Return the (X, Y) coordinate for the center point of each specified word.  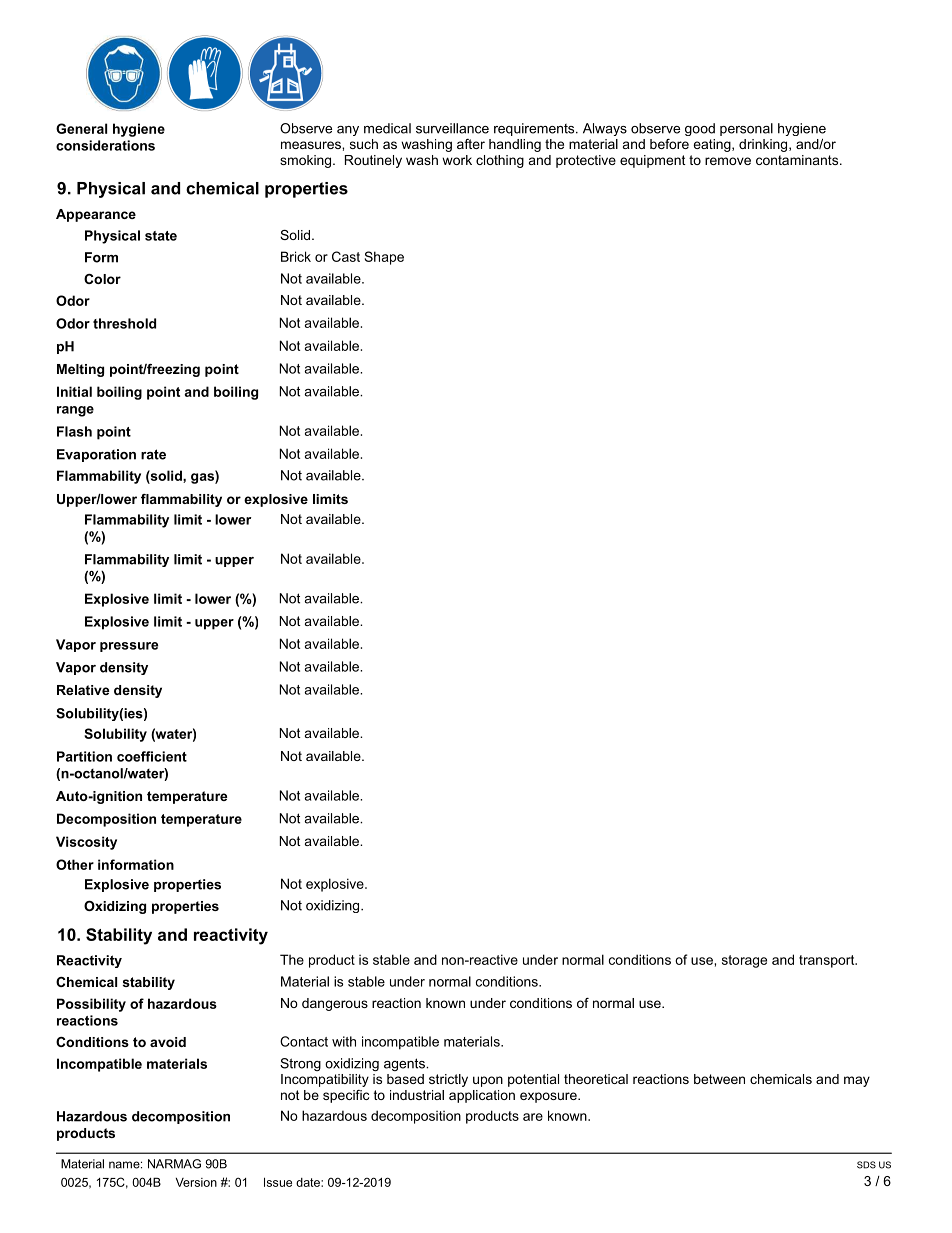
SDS (866, 1165)
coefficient (152, 756)
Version (196, 1182)
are (533, 1117)
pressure (129, 647)
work (457, 160)
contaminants (798, 160)
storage (744, 961)
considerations (105, 145)
